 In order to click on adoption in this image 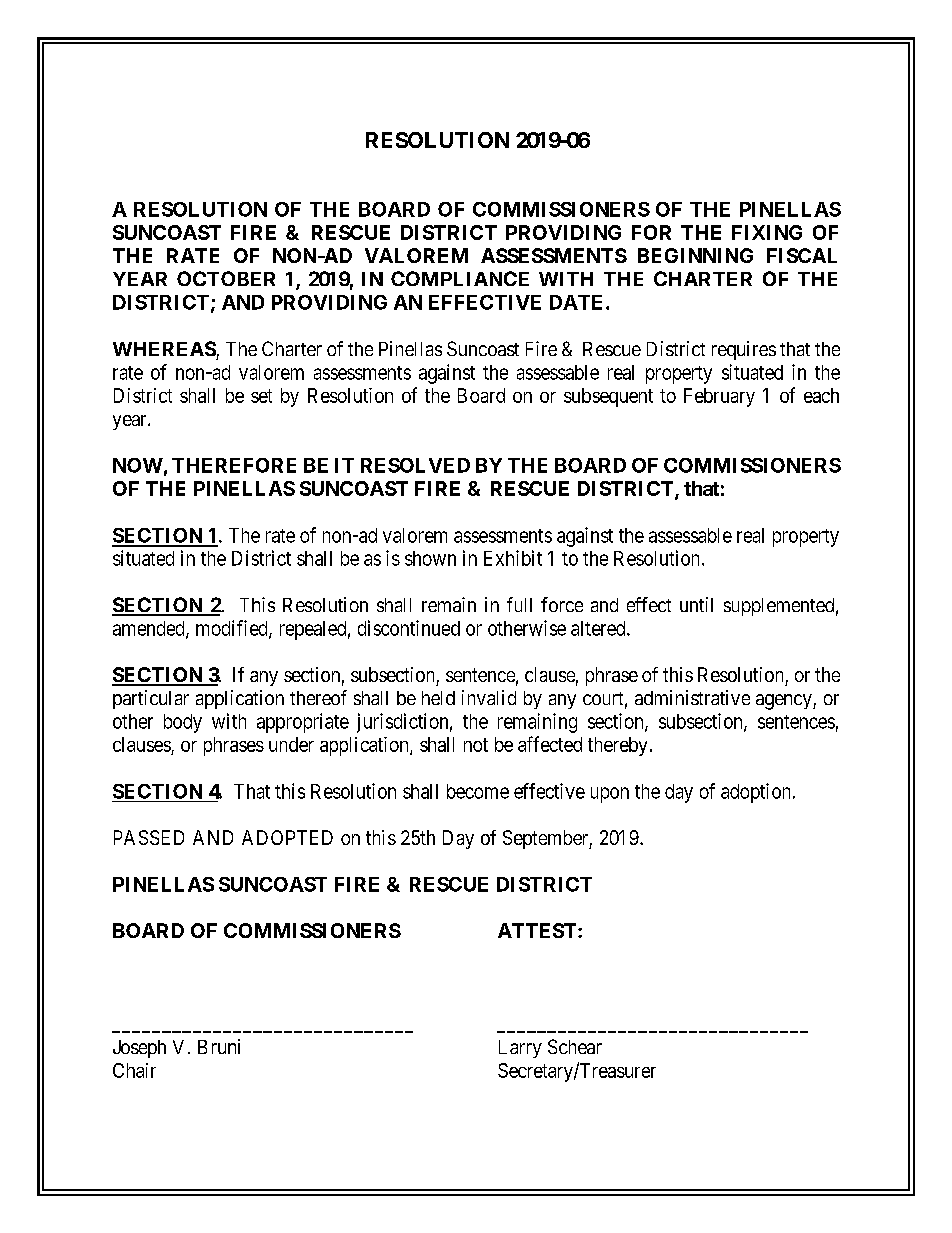, I will do `click(755, 793)`.
